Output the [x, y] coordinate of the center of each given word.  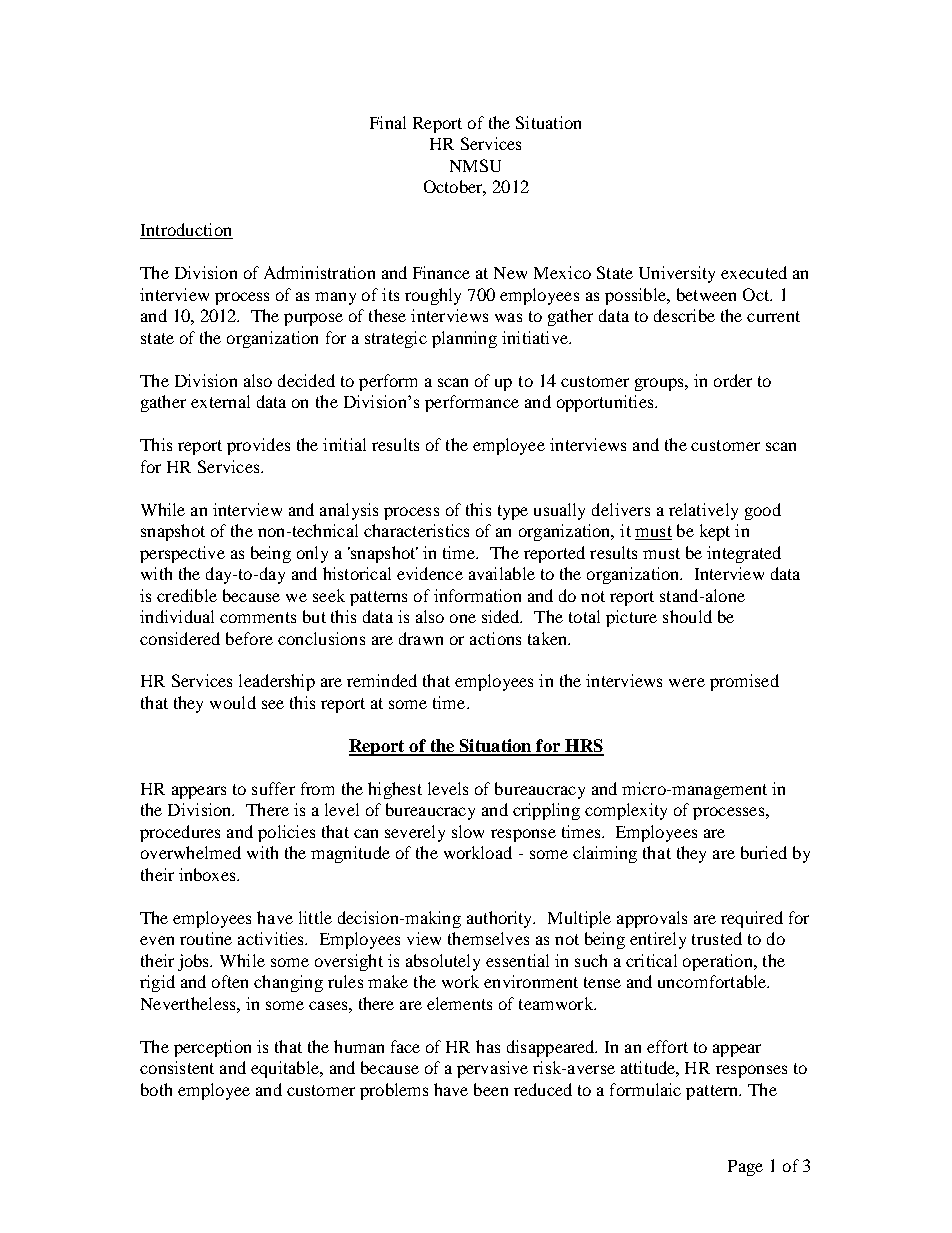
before [249, 638]
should [687, 616]
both [156, 1089]
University [677, 274]
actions [495, 638]
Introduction [186, 231]
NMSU [475, 165]
